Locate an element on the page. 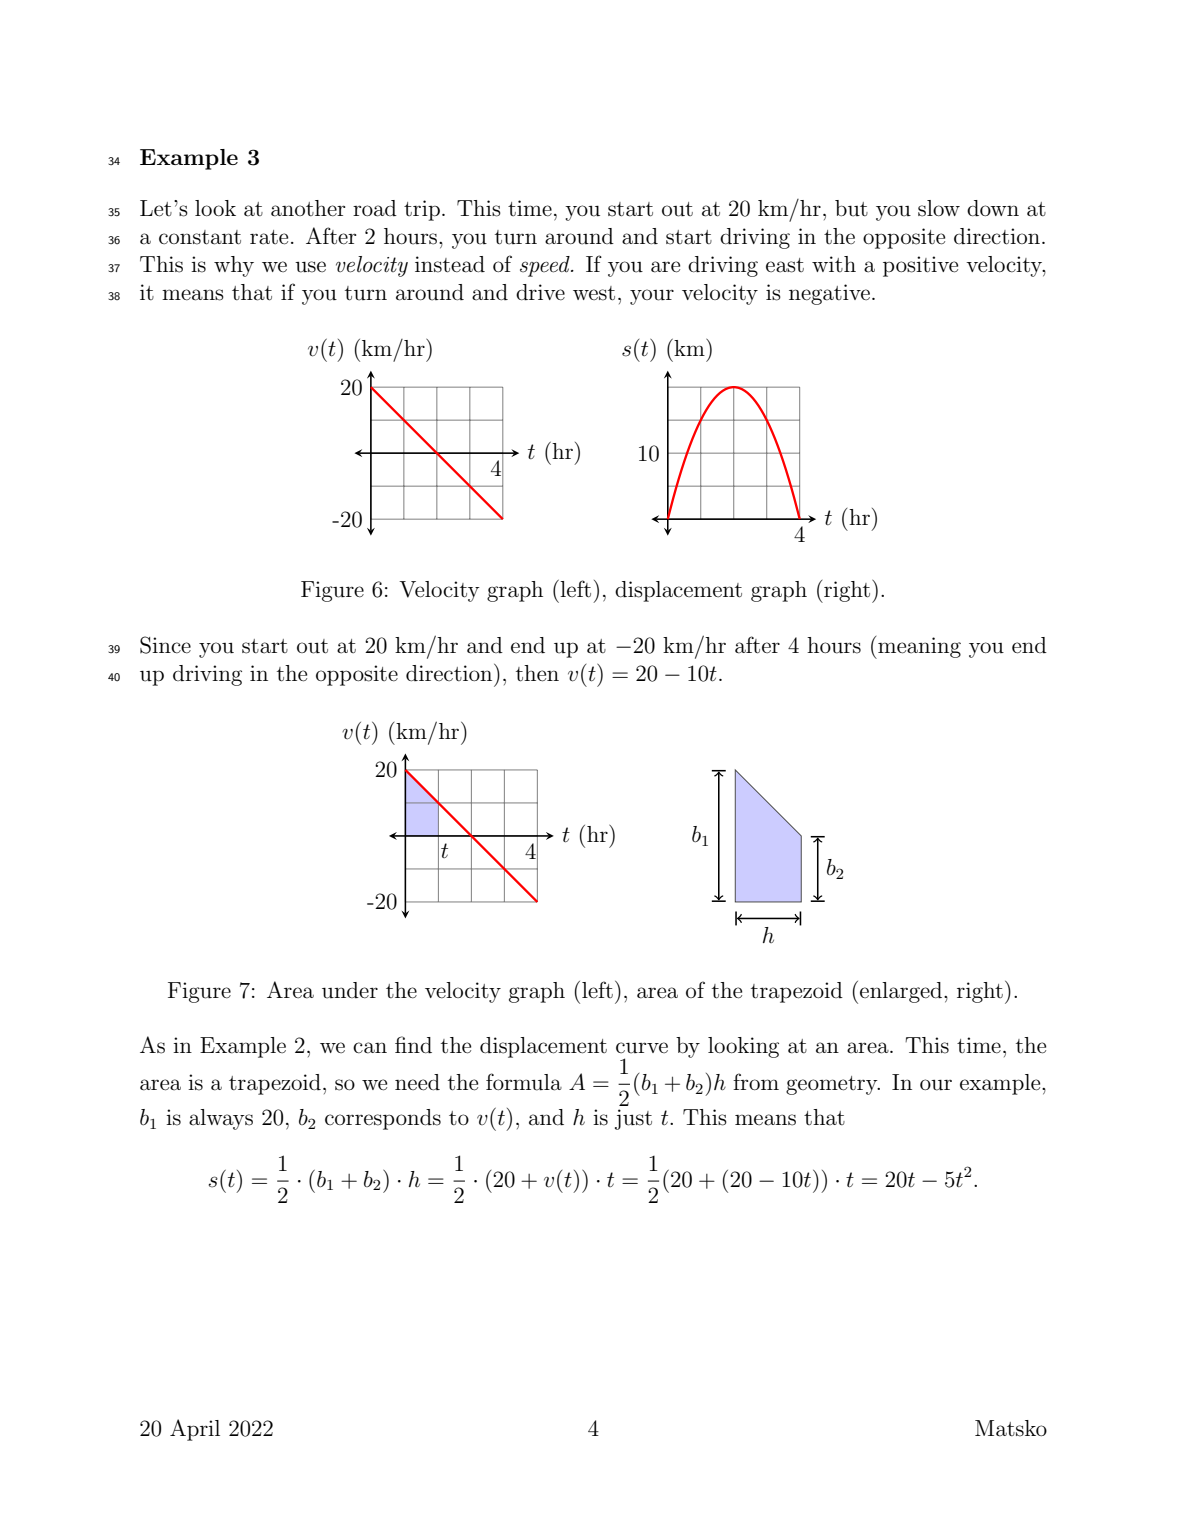 The height and width of the page is (1537, 1187). geometry is located at coordinates (833, 1085).
